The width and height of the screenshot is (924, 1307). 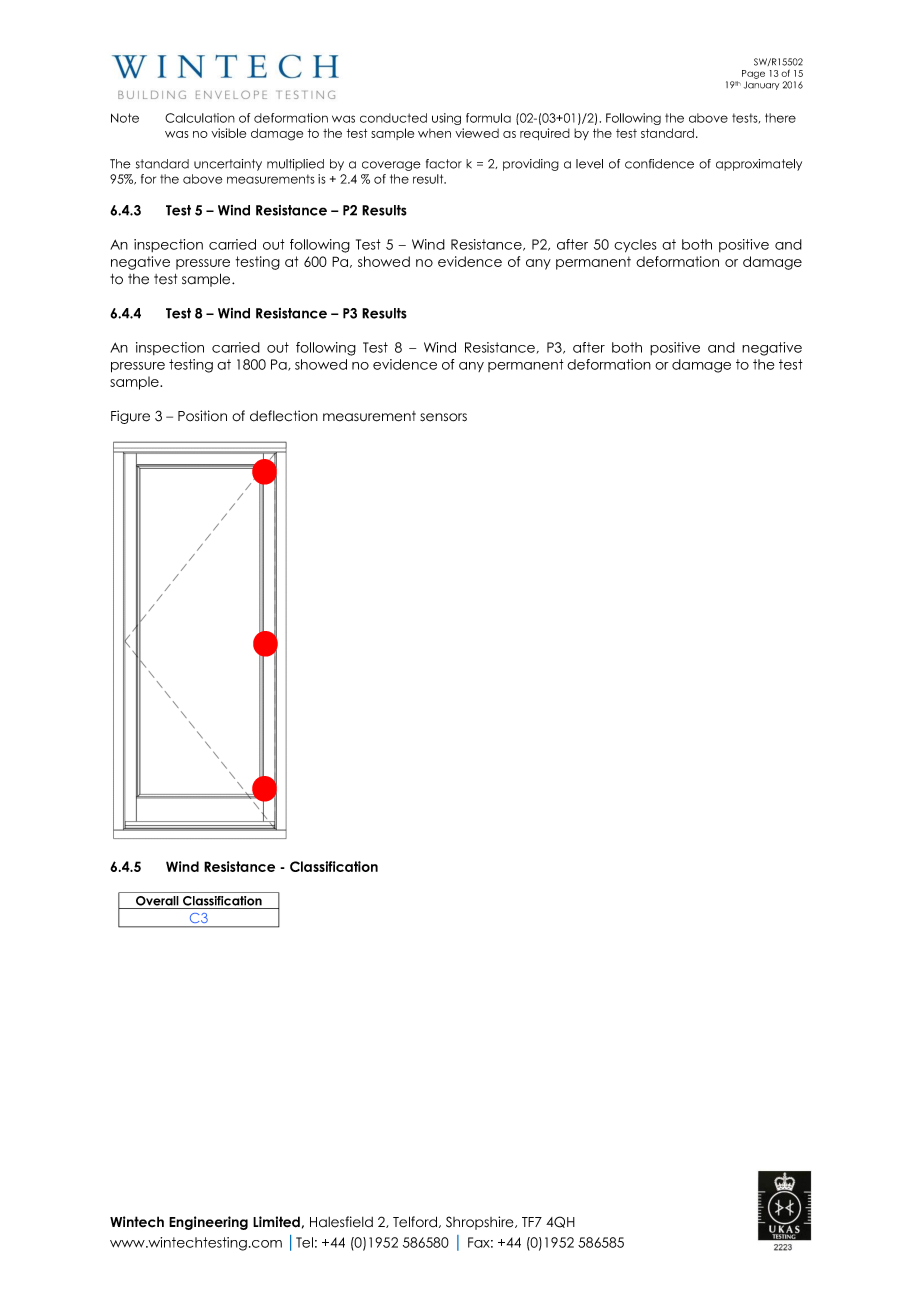 What do you see at coordinates (635, 246) in the screenshot?
I see `cycles` at bounding box center [635, 246].
